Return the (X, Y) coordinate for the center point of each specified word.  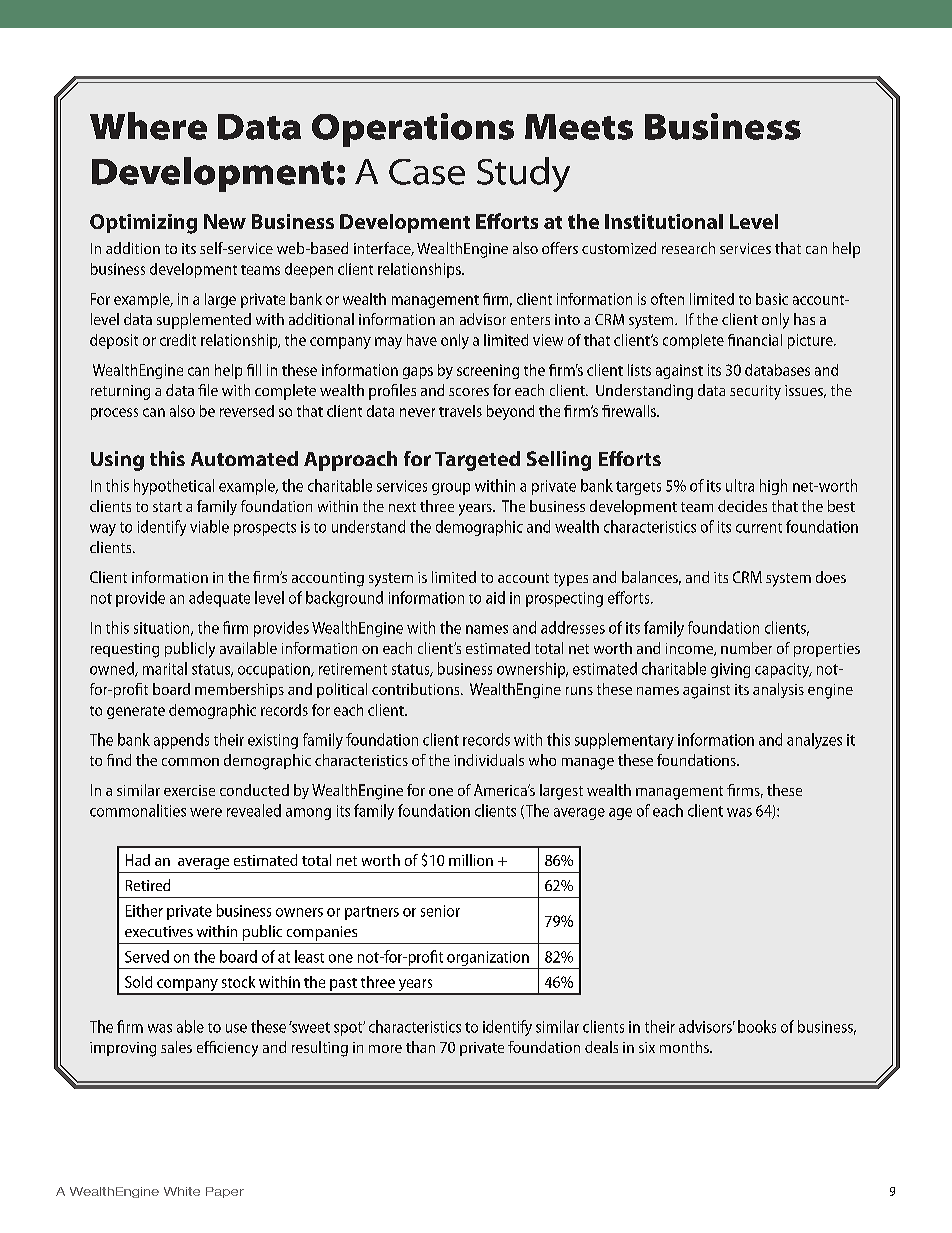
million (471, 860)
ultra (740, 485)
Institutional (664, 221)
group (451, 489)
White (182, 1191)
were (206, 812)
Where (148, 126)
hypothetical (174, 487)
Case (427, 172)
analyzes (814, 741)
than (420, 1047)
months (685, 1047)
